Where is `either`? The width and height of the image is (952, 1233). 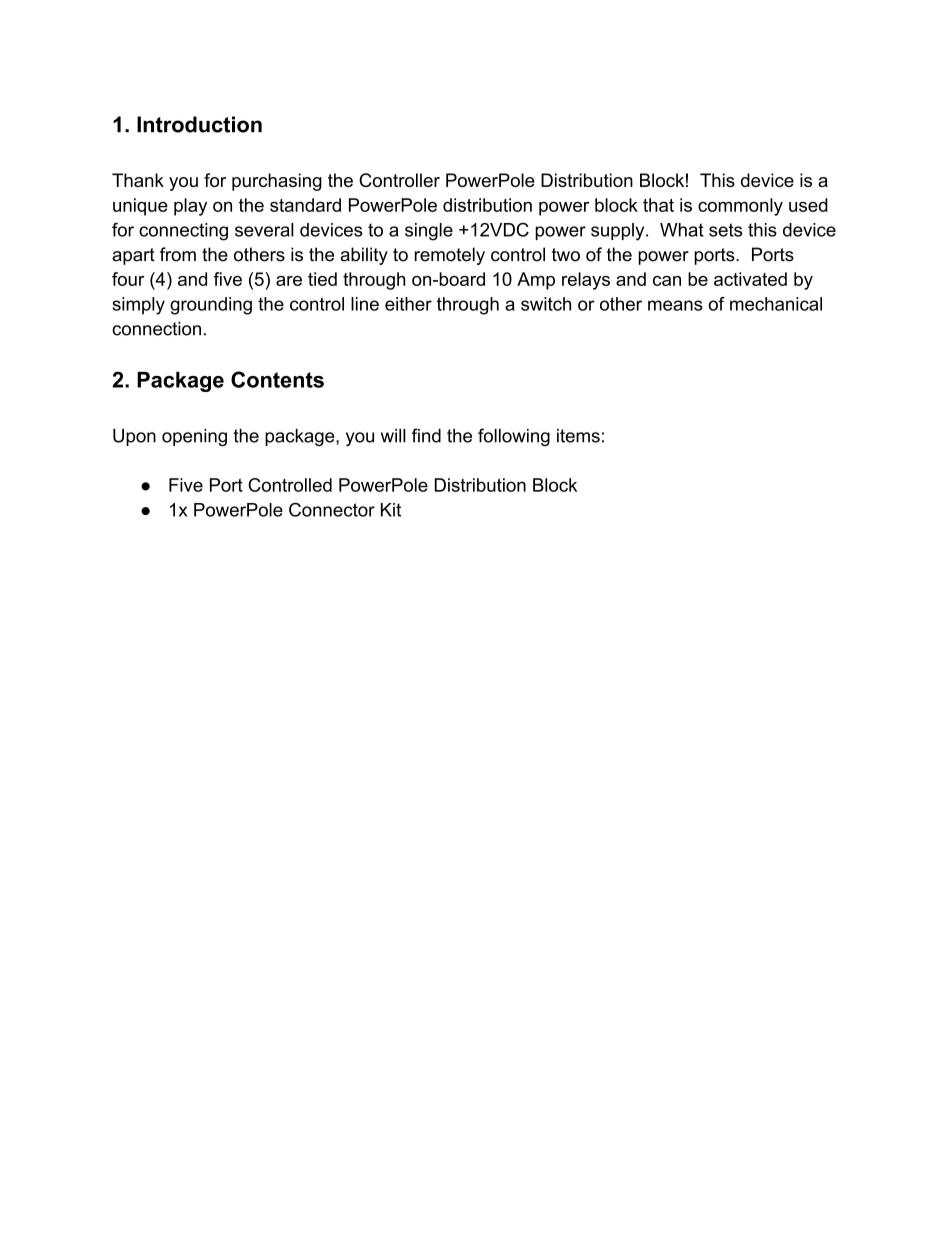
either is located at coordinates (408, 304).
